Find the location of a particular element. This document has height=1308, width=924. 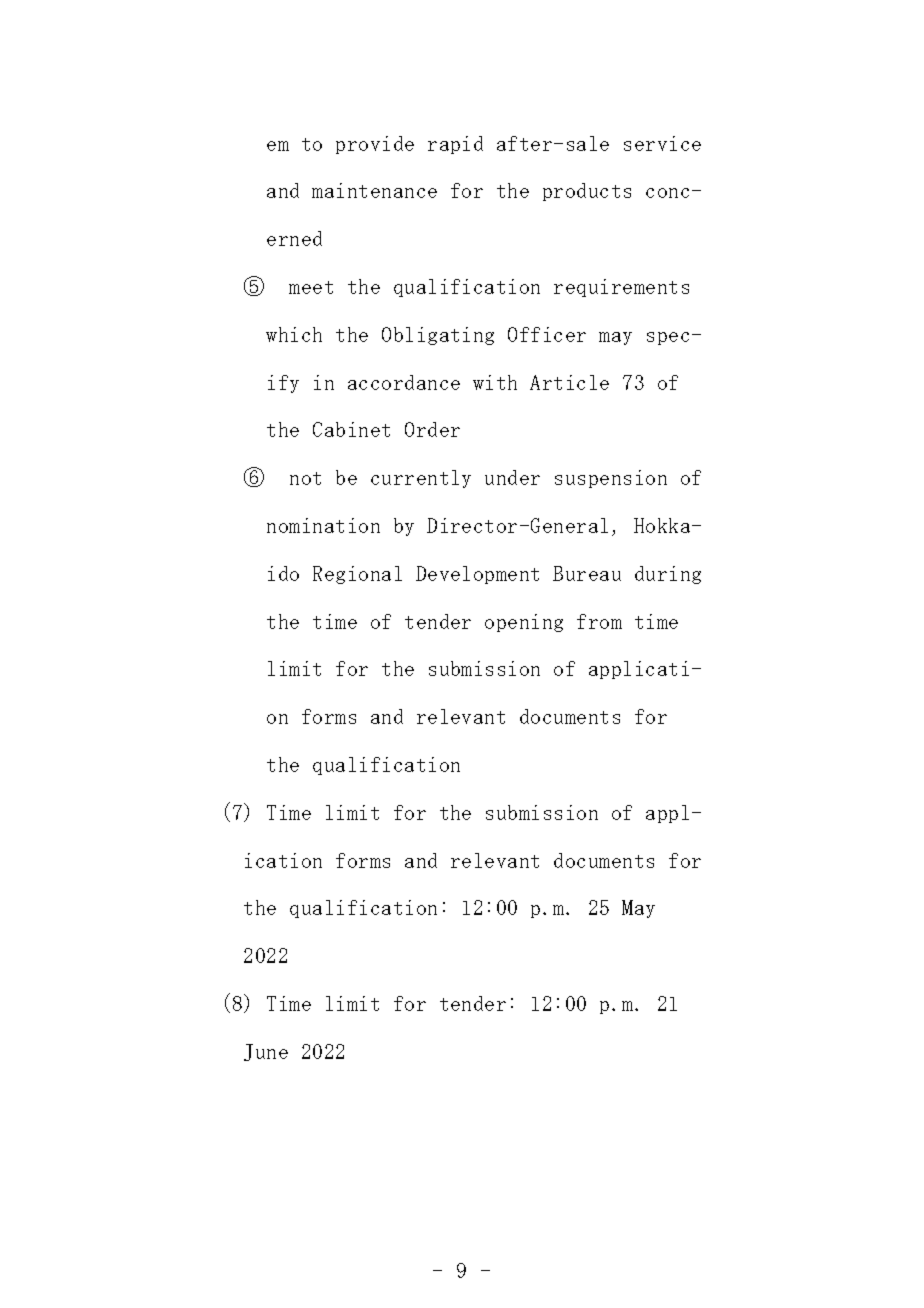

maintenance is located at coordinates (374, 190).
